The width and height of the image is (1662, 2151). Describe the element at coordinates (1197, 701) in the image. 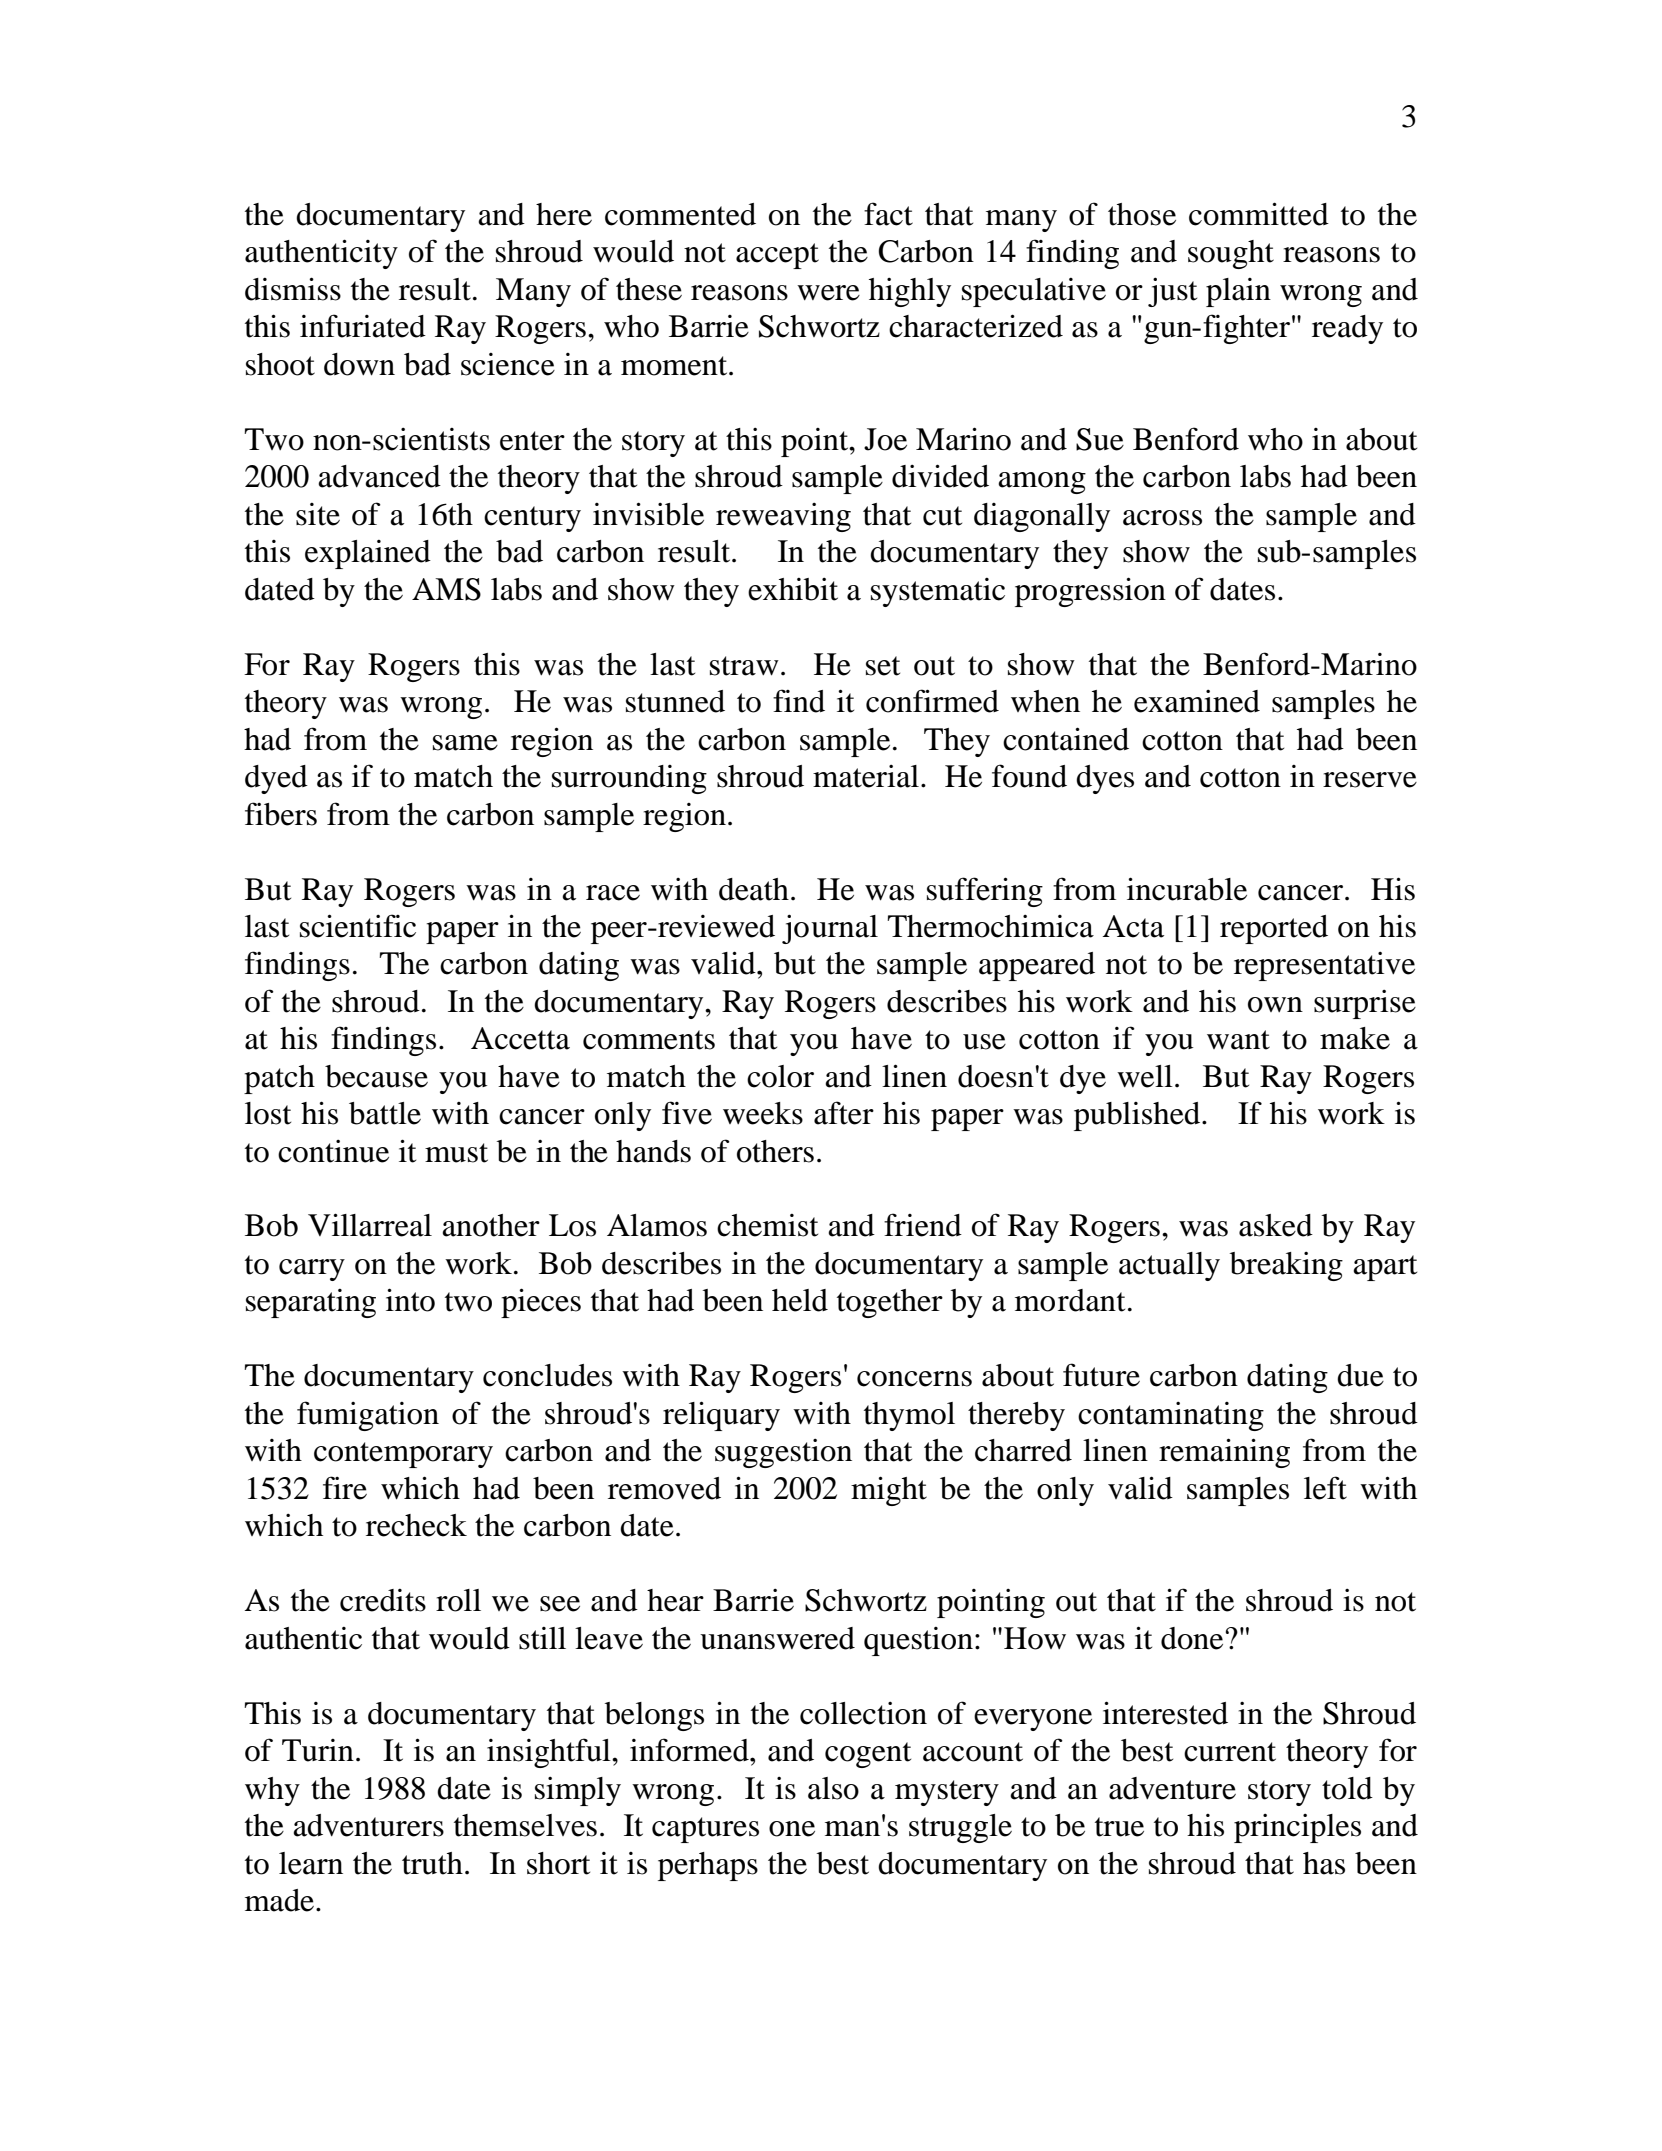

I see `examined` at that location.
